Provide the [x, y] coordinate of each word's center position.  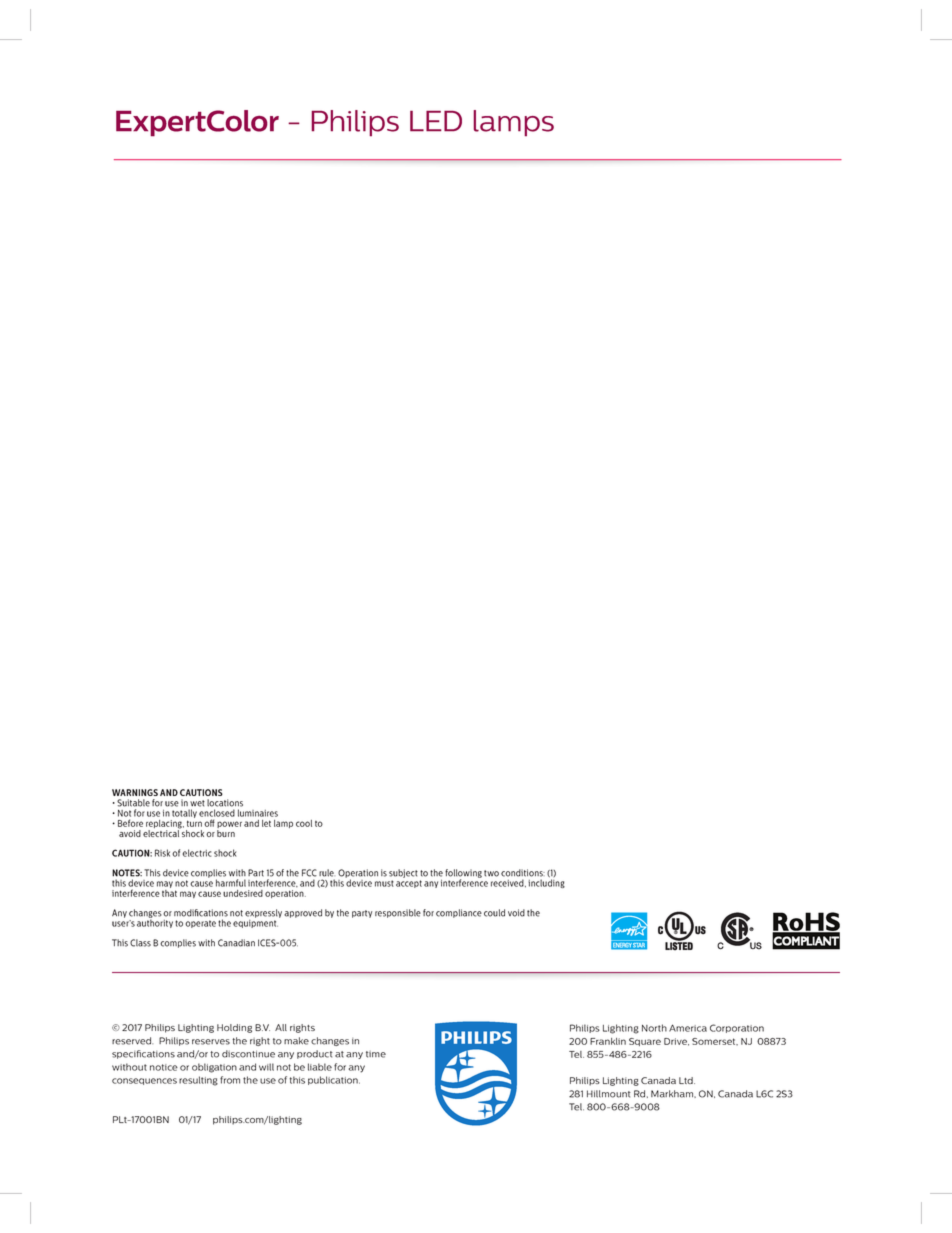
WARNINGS [135, 792]
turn [194, 823]
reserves [211, 1042]
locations [225, 803]
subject [403, 873]
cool [304, 823]
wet [197, 803]
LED [436, 121]
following [463, 874]
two [491, 873]
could [494, 913]
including [546, 882]
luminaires [258, 813]
